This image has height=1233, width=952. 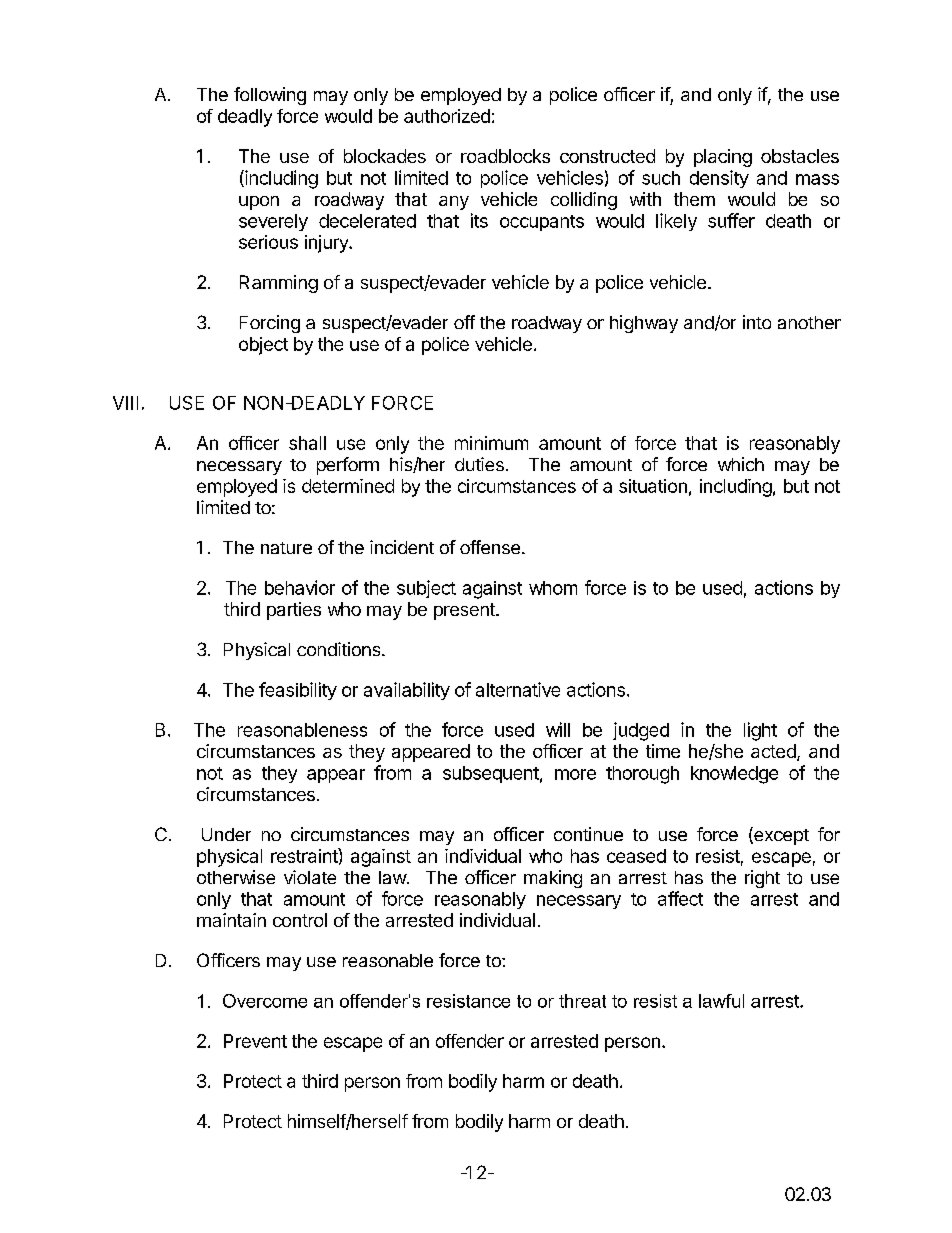 I want to click on offense, so click(x=490, y=547).
